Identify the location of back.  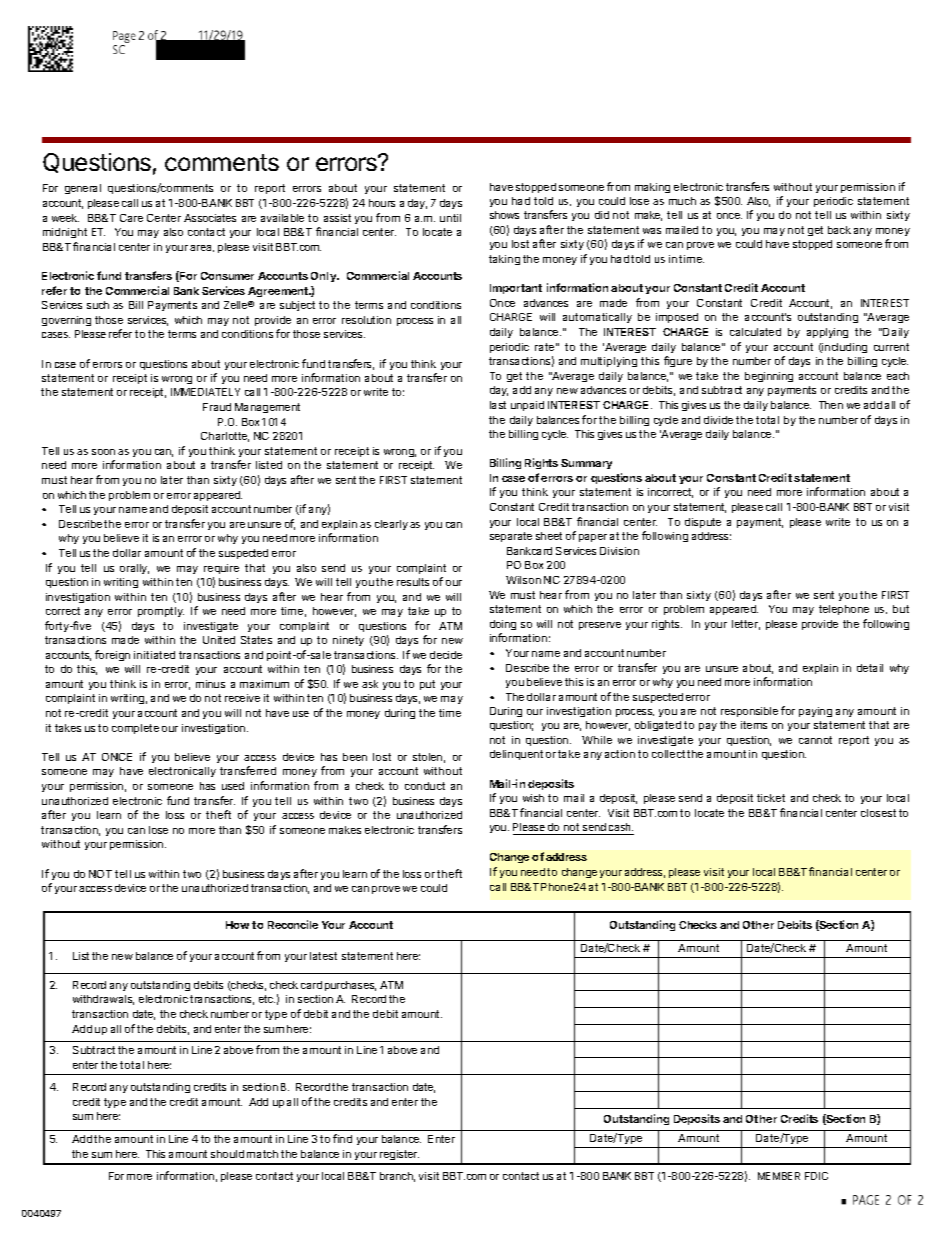
(839, 230).
